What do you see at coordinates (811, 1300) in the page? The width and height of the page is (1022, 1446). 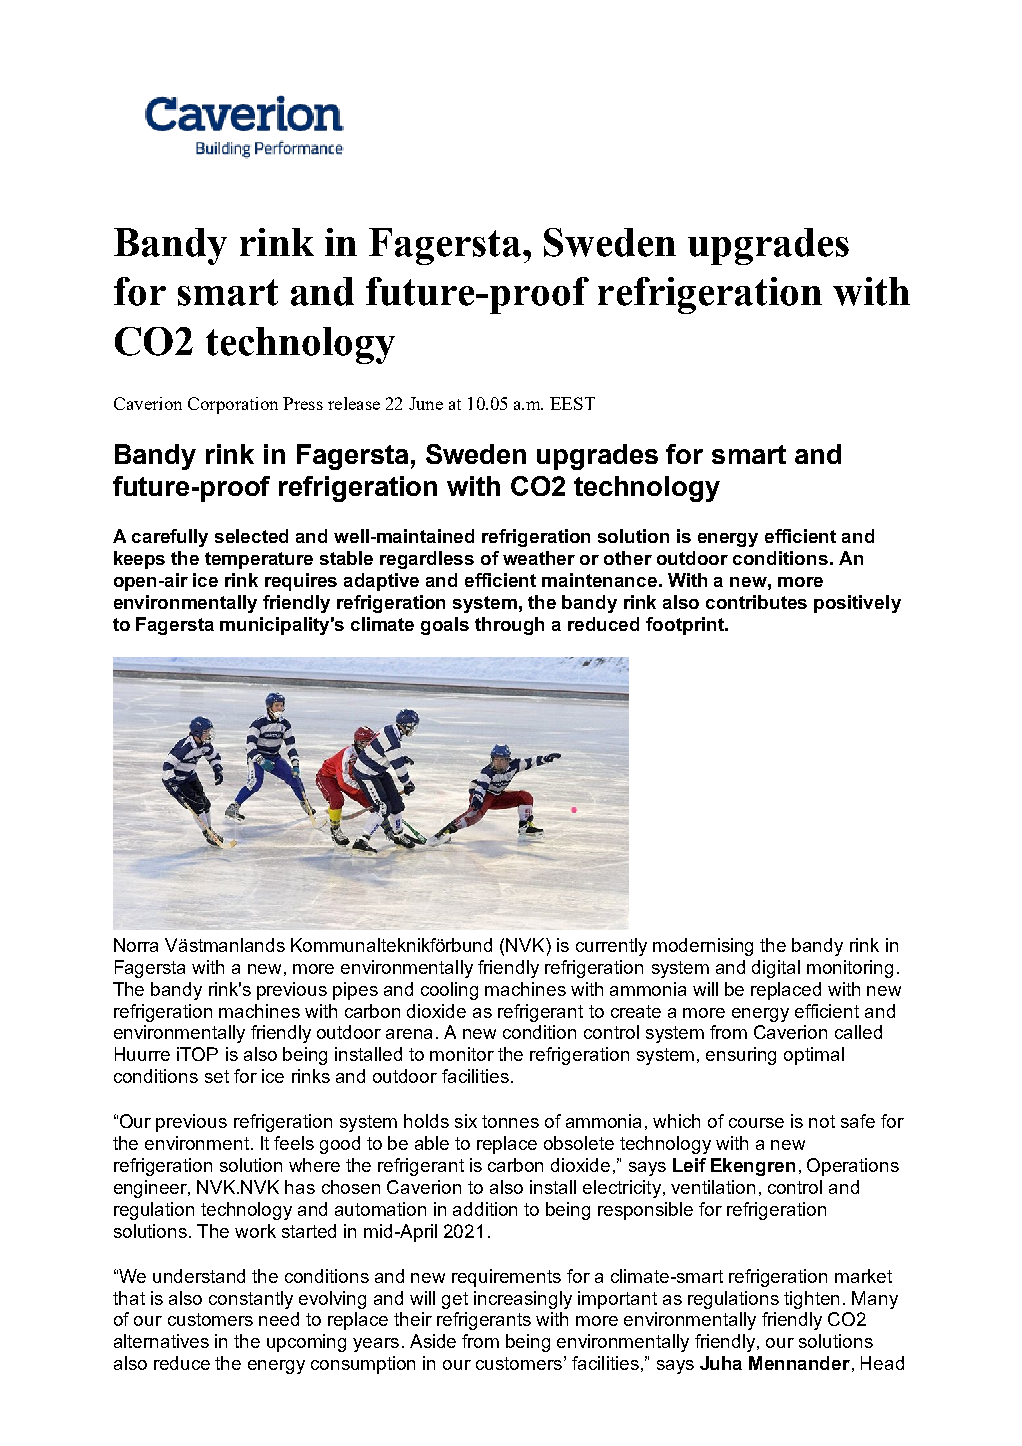 I see `tighten` at bounding box center [811, 1300].
